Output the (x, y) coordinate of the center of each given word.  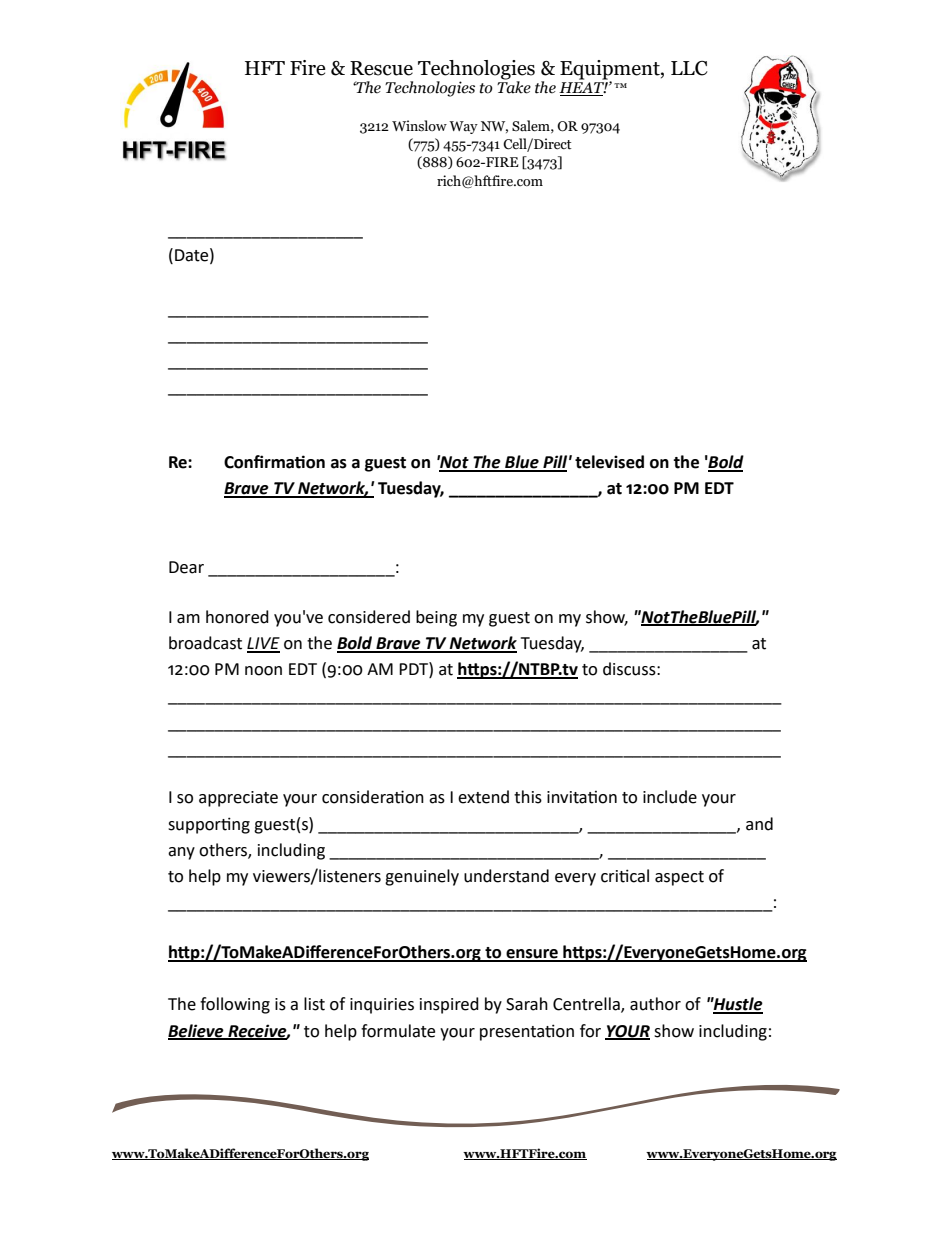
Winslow (419, 126)
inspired (449, 1005)
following (235, 1005)
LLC (689, 68)
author (655, 1004)
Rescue (381, 68)
